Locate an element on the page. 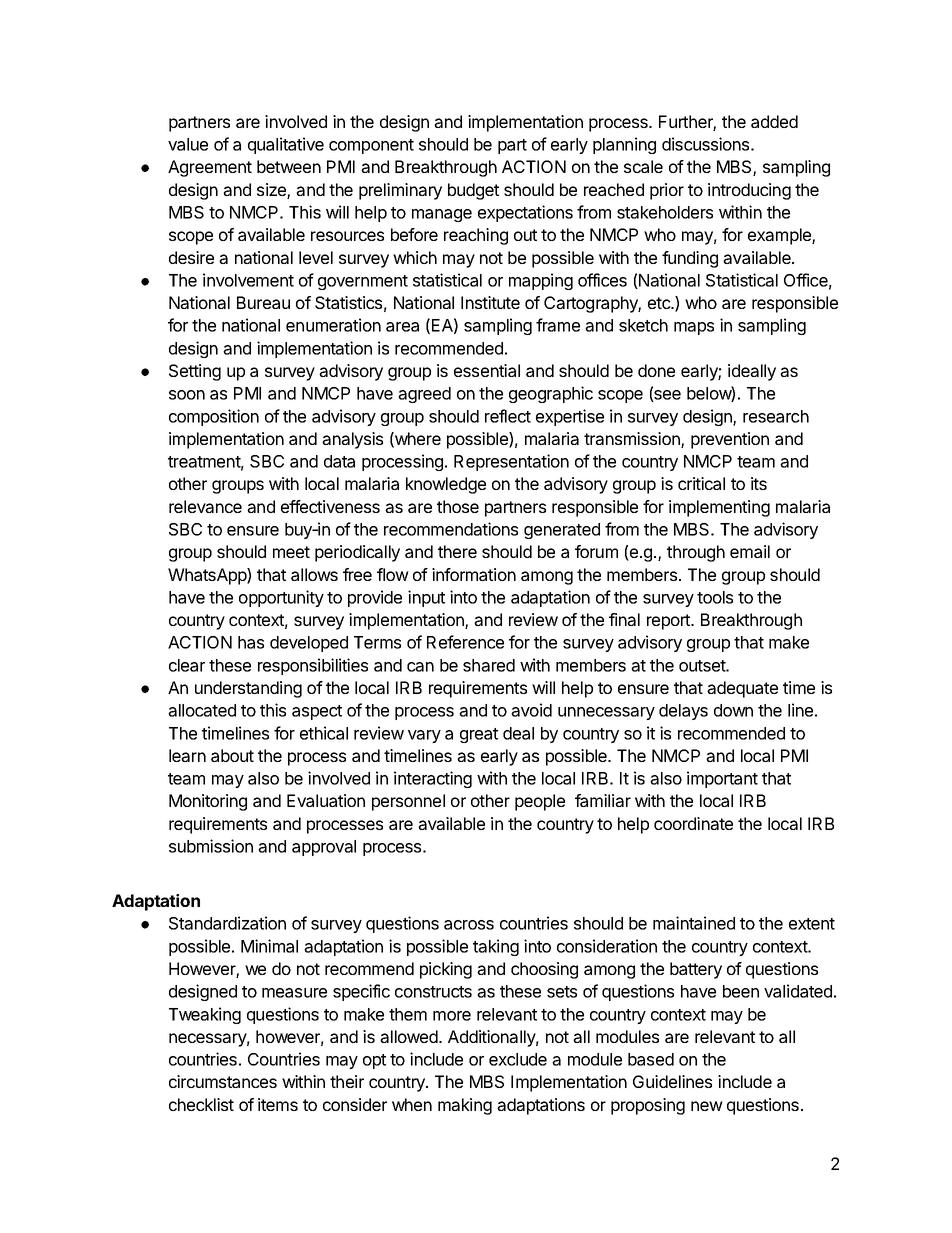 This image has height=1233, width=952. budget is located at coordinates (473, 191).
